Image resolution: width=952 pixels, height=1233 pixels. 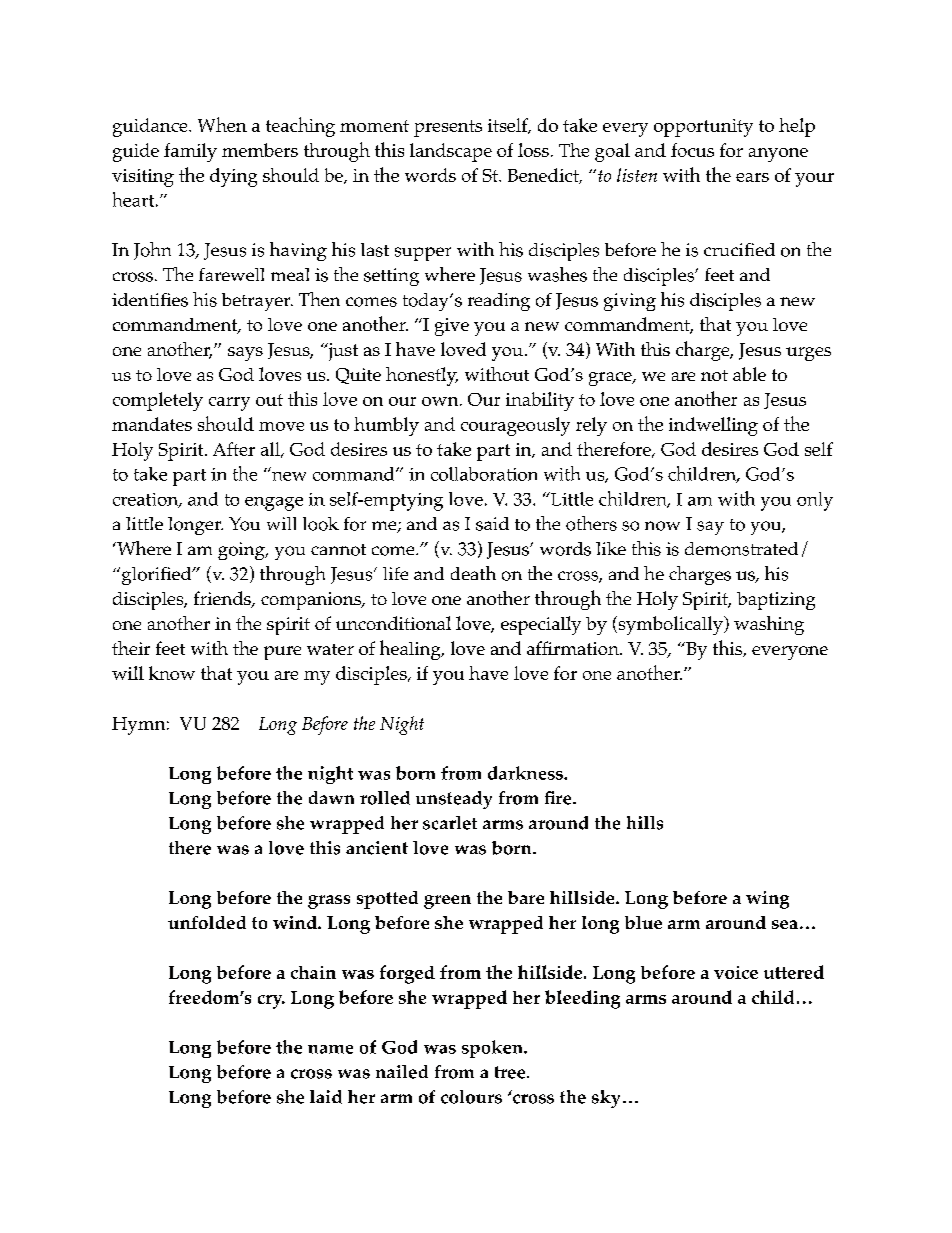 What do you see at coordinates (451, 152) in the screenshot?
I see `landscape` at bounding box center [451, 152].
